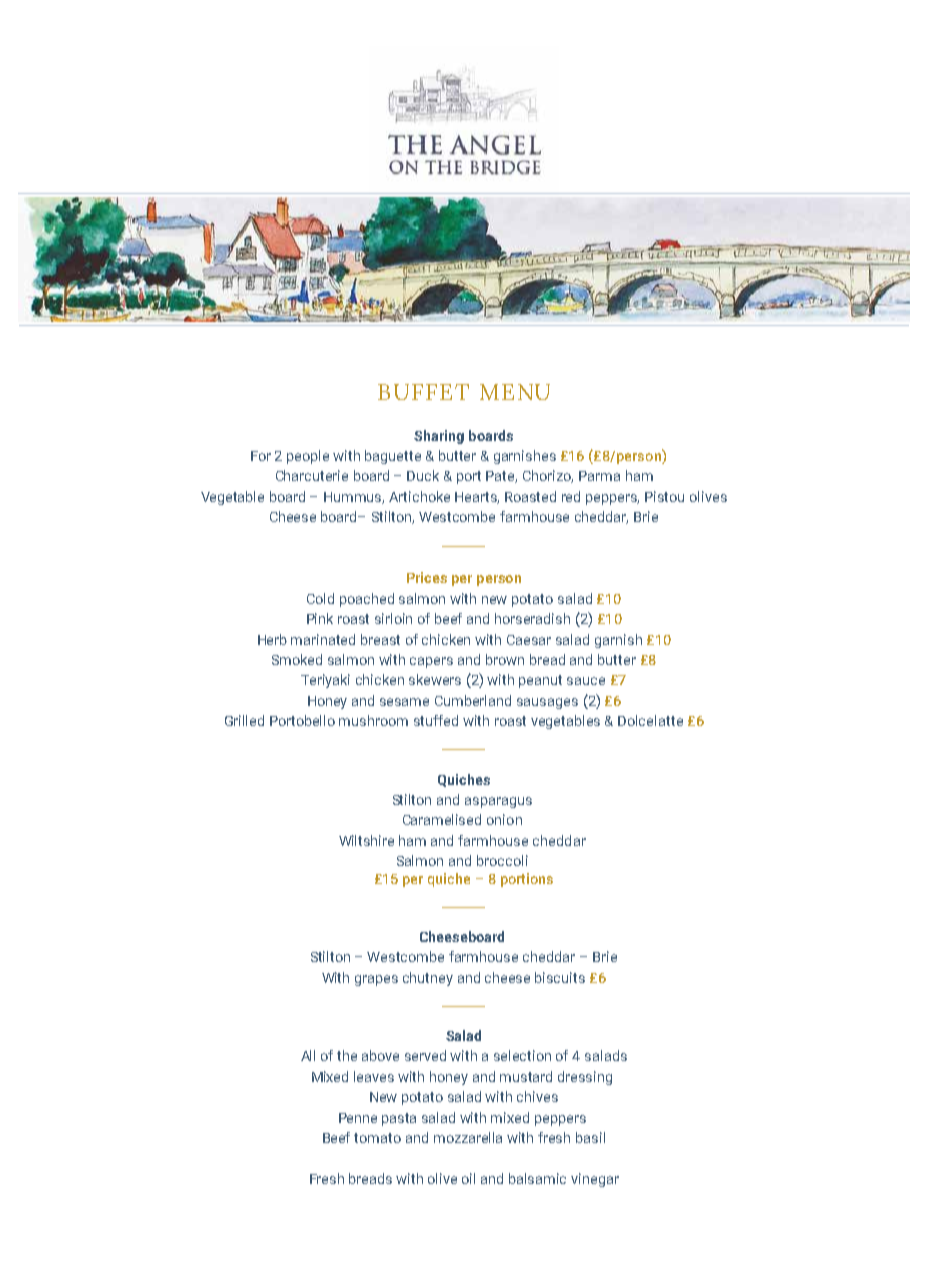  Describe the element at coordinates (431, 662) in the document. I see `capers` at that location.
